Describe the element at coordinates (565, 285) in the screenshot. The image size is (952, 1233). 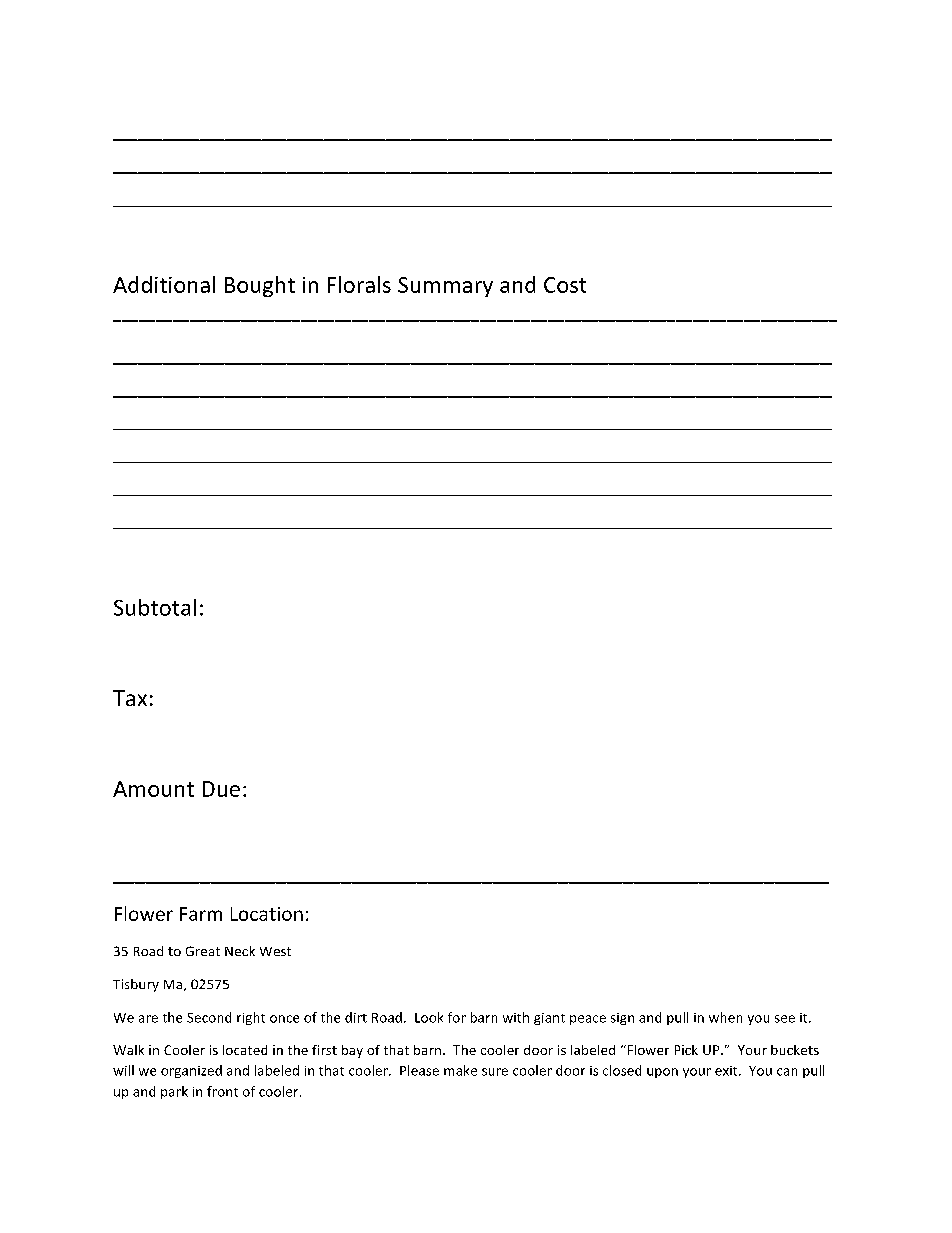
I see `Cost` at that location.
